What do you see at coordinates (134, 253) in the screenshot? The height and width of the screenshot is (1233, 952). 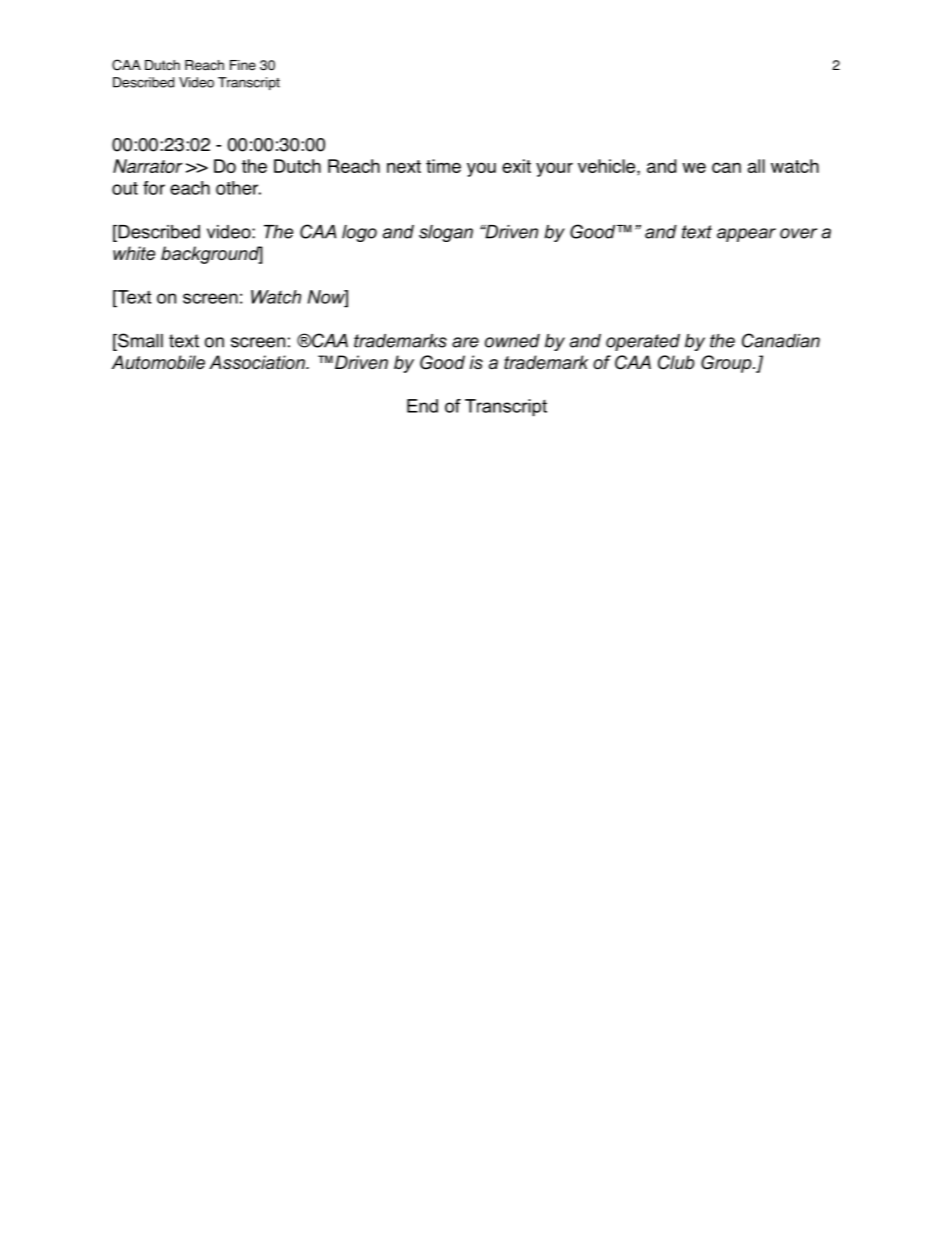 I see `white` at bounding box center [134, 253].
